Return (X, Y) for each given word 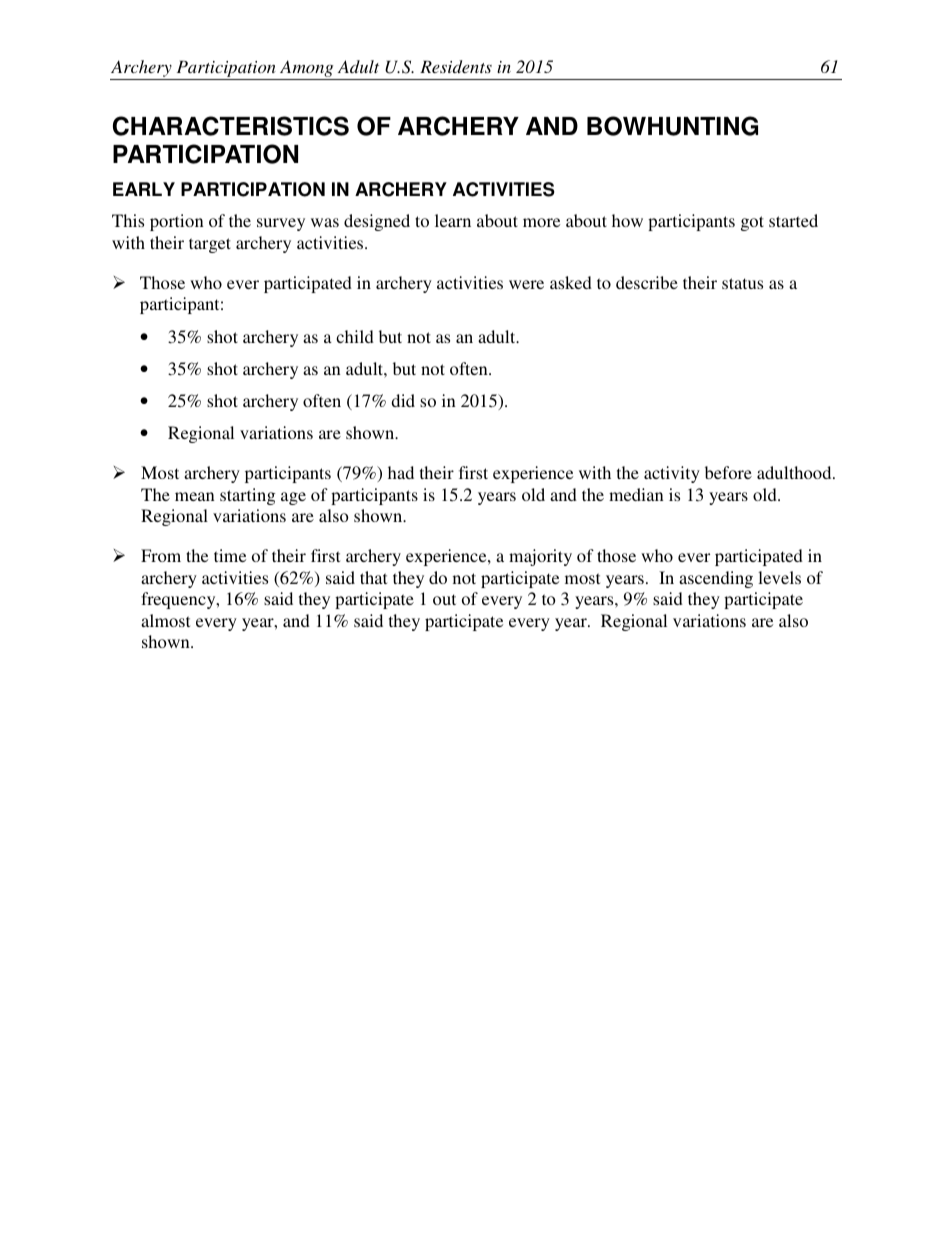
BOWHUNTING (672, 126)
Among (306, 68)
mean (195, 496)
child (355, 336)
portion (177, 222)
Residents (456, 66)
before (728, 472)
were (526, 284)
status (742, 283)
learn (453, 220)
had (401, 472)
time (230, 555)
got (752, 223)
